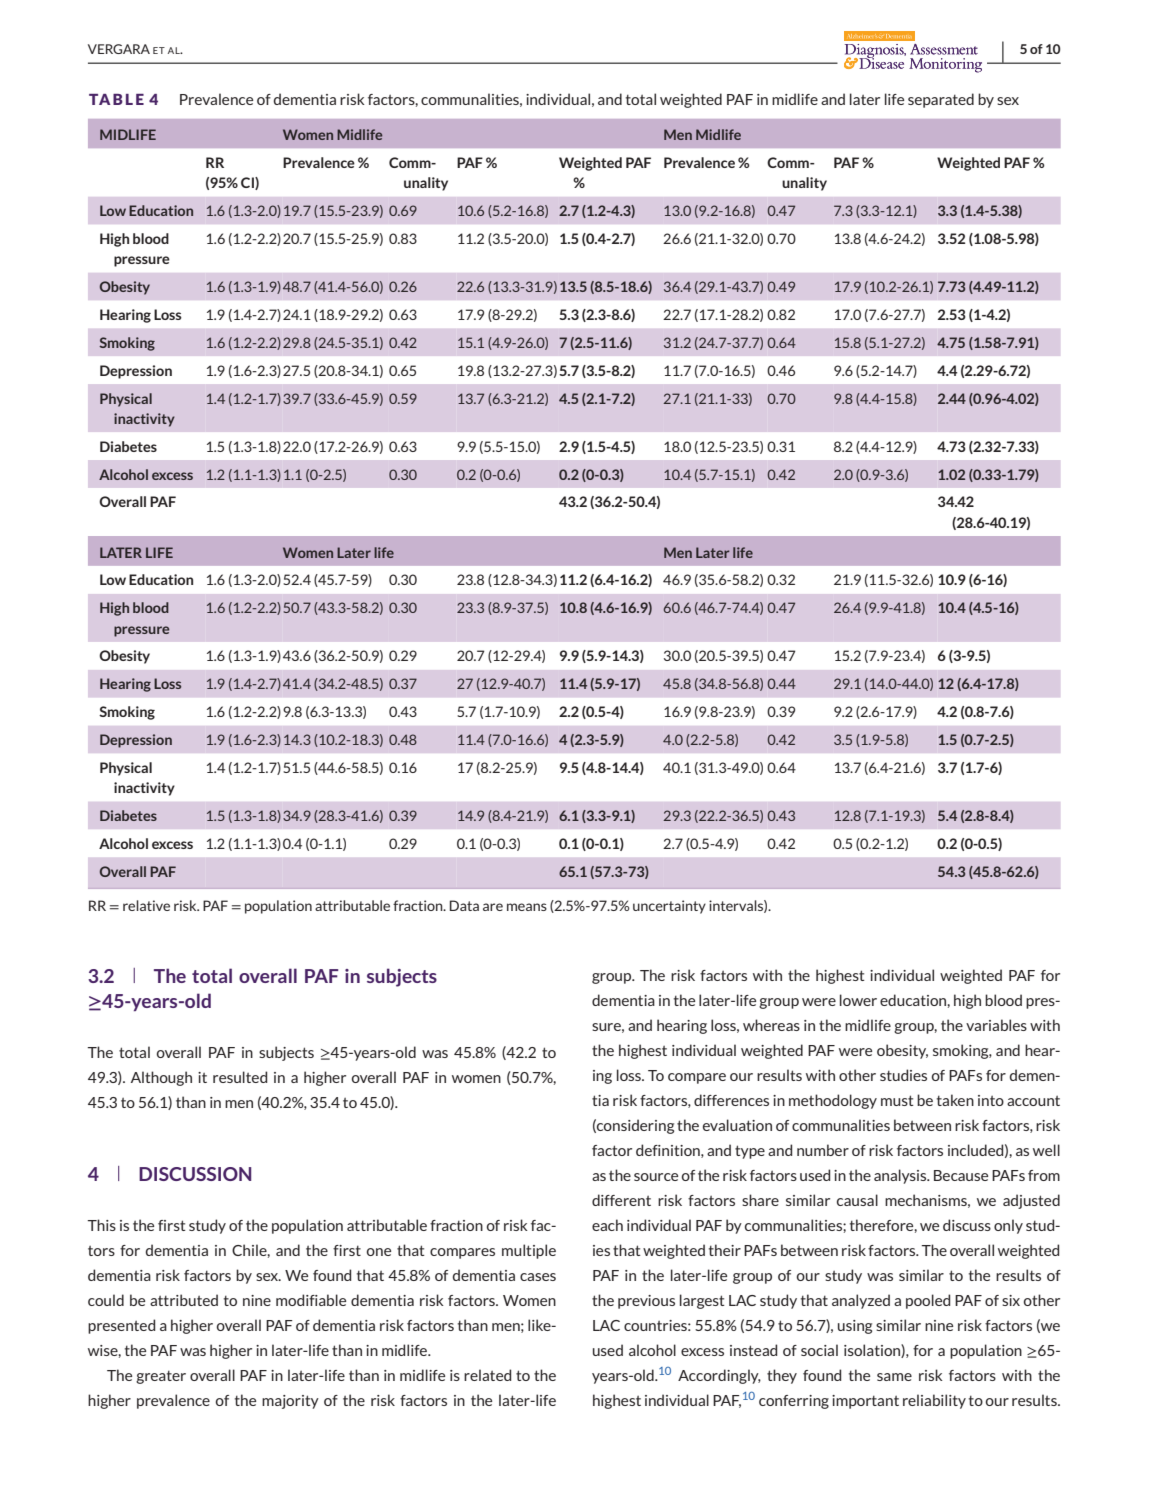 Image resolution: width=1149 pixels, height=1510 pixels. I want to click on separated, so click(941, 100).
